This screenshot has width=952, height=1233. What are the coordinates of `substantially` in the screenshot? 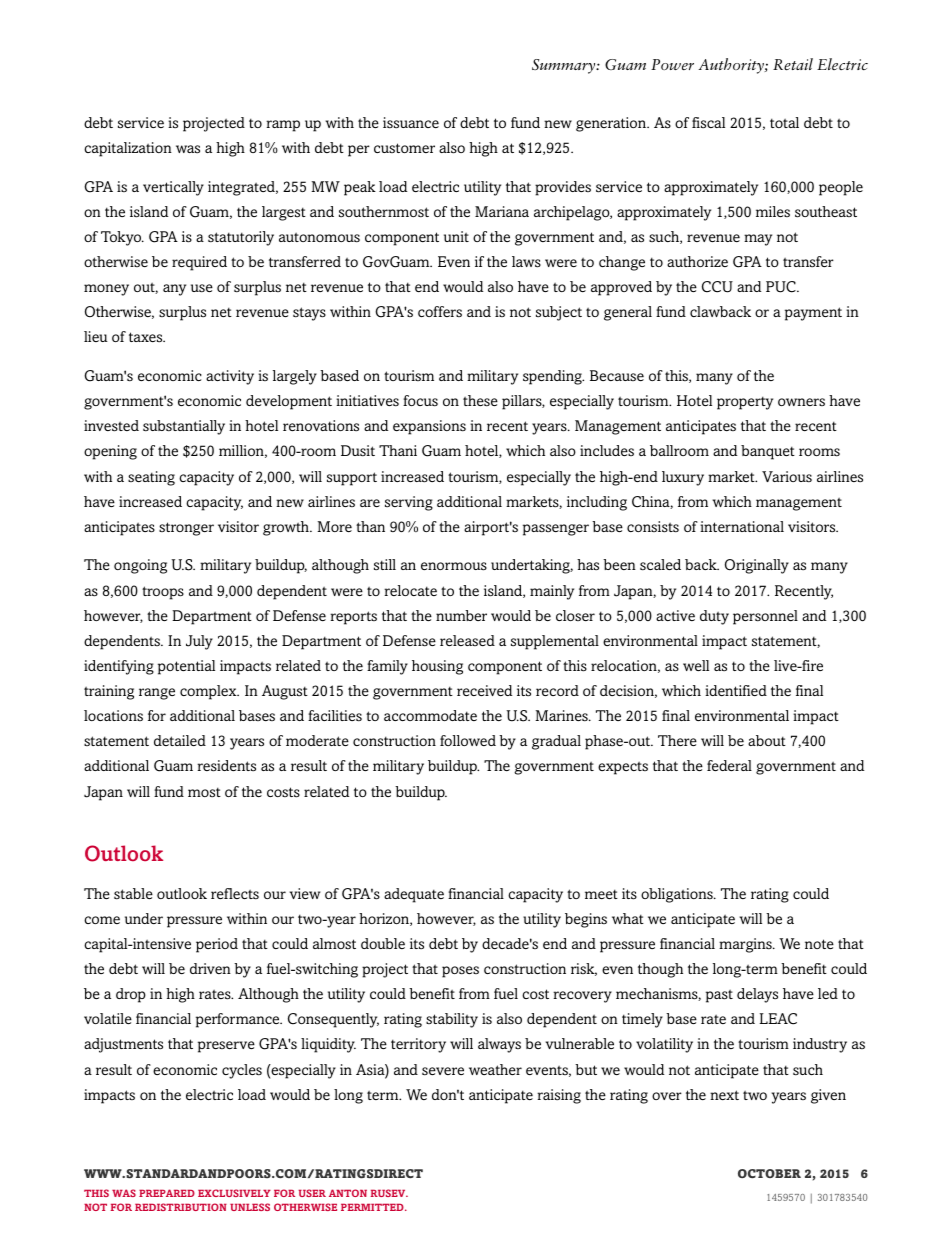 It's located at (184, 427).
